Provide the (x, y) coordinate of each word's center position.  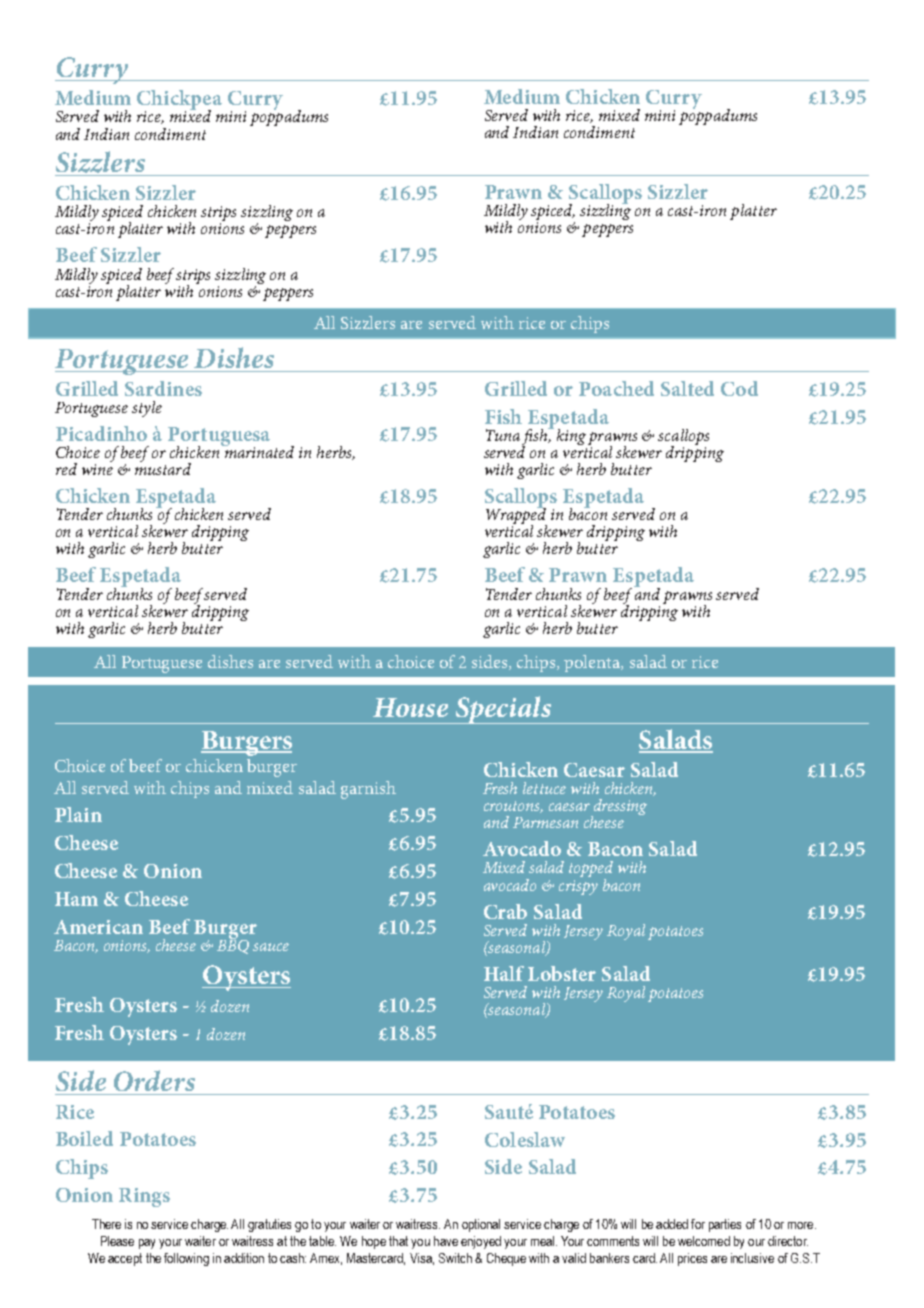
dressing (619, 808)
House (410, 707)
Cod (739, 388)
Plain (78, 814)
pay (147, 1244)
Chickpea (179, 101)
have (446, 1241)
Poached (616, 388)
